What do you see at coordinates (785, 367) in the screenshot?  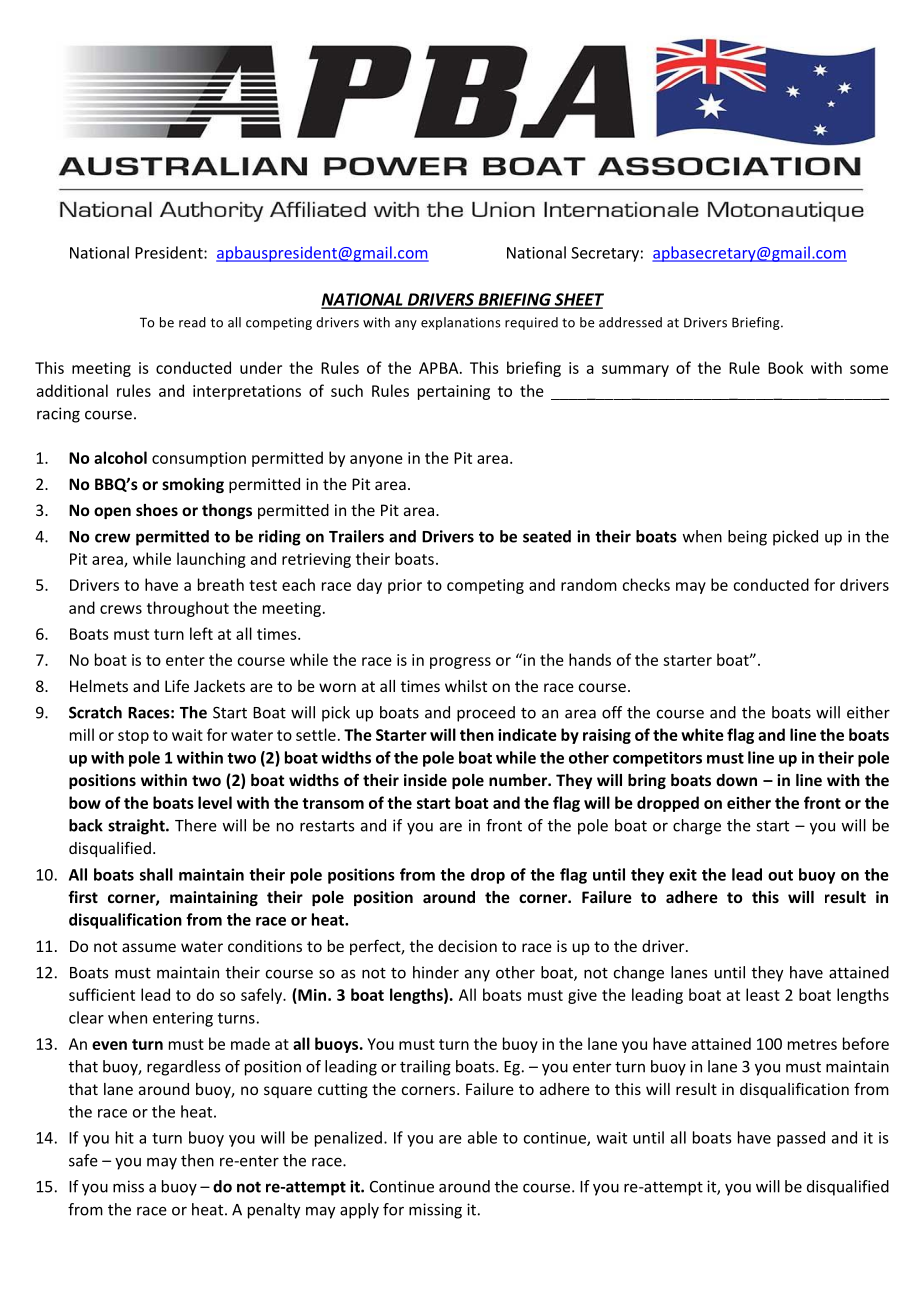 I see `Book` at bounding box center [785, 367].
